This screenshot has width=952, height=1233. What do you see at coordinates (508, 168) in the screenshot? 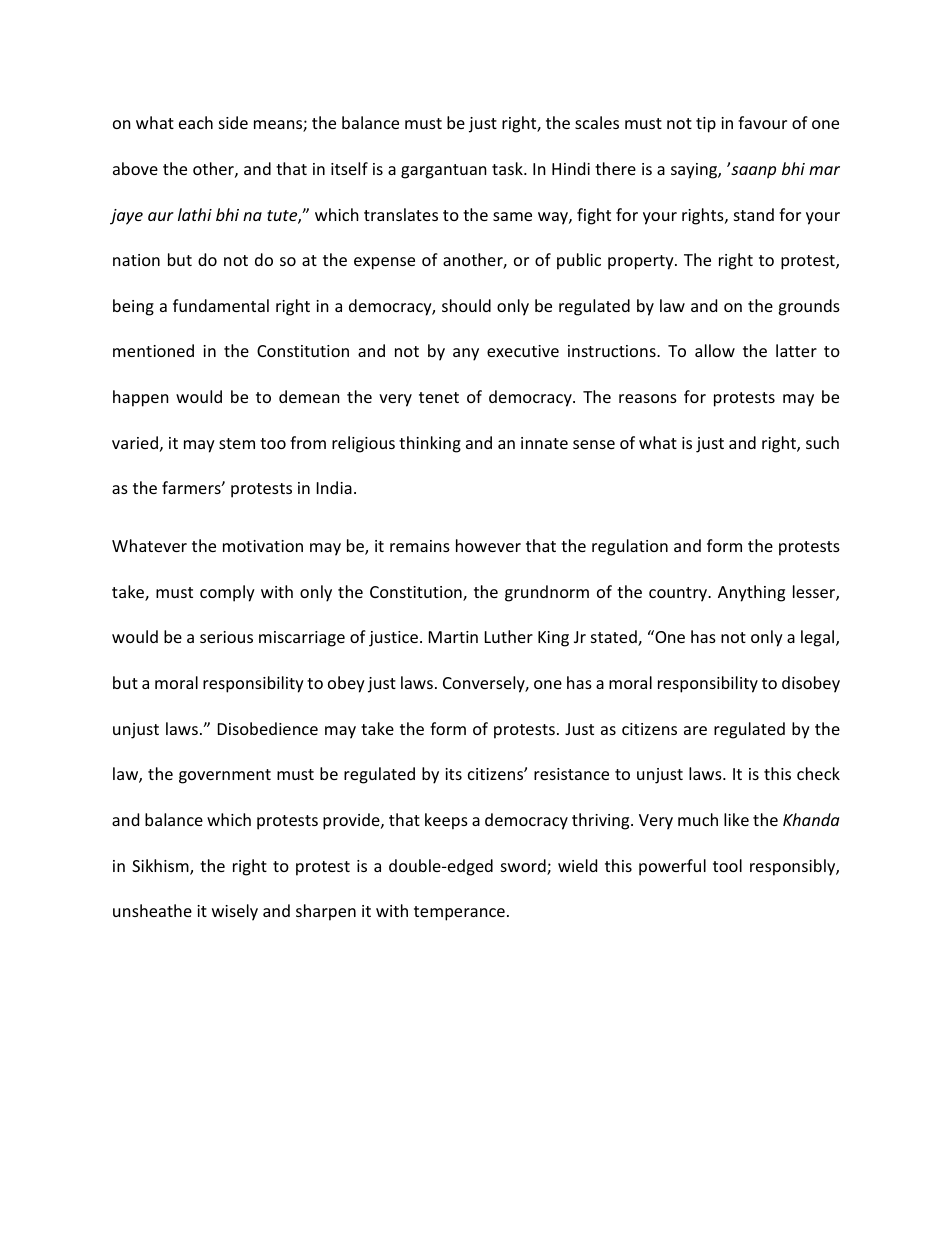
I see `task` at bounding box center [508, 168].
